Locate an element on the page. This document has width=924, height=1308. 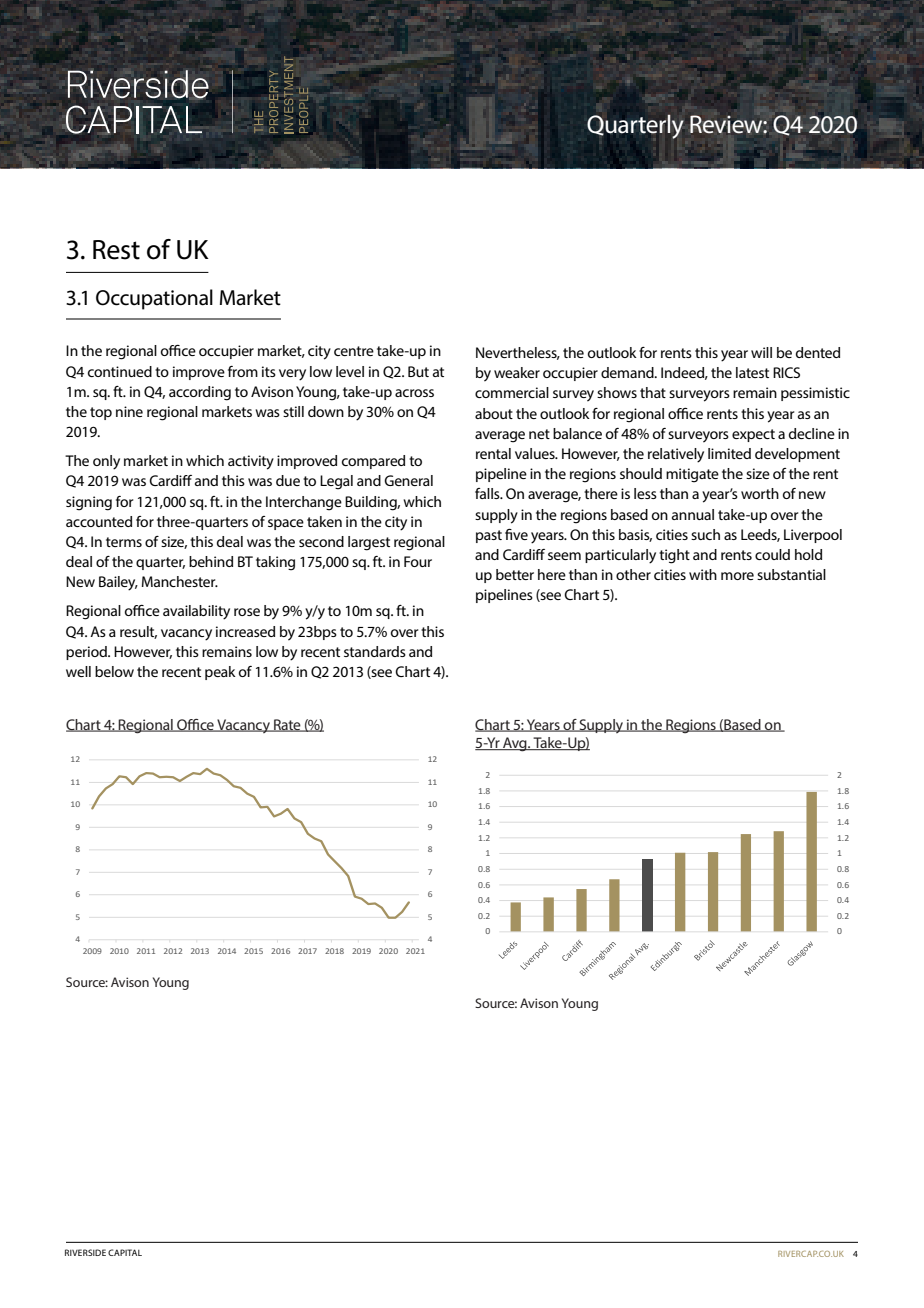
will is located at coordinates (761, 352).
